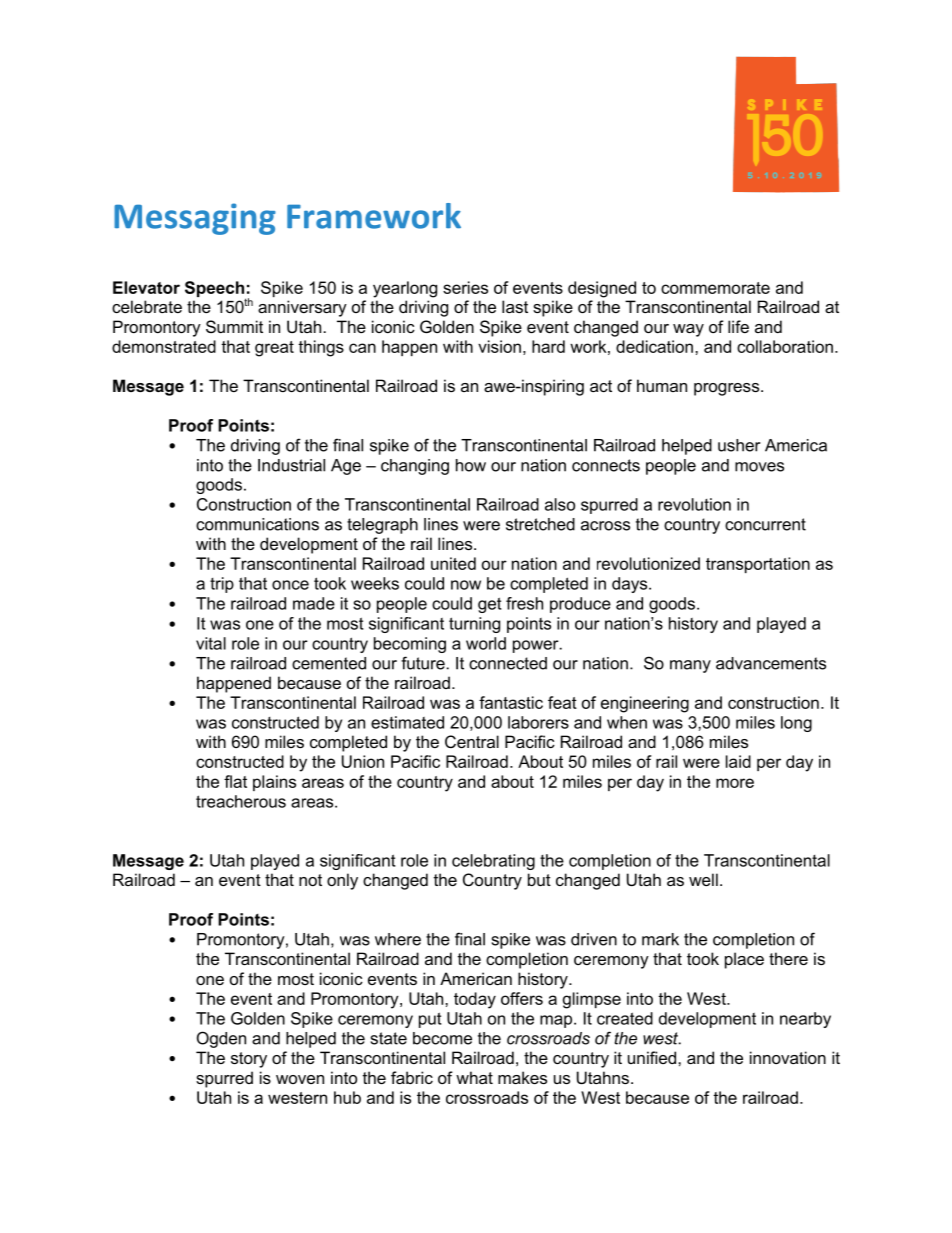 This page has width=952, height=1233. I want to click on commemorate, so click(715, 288).
